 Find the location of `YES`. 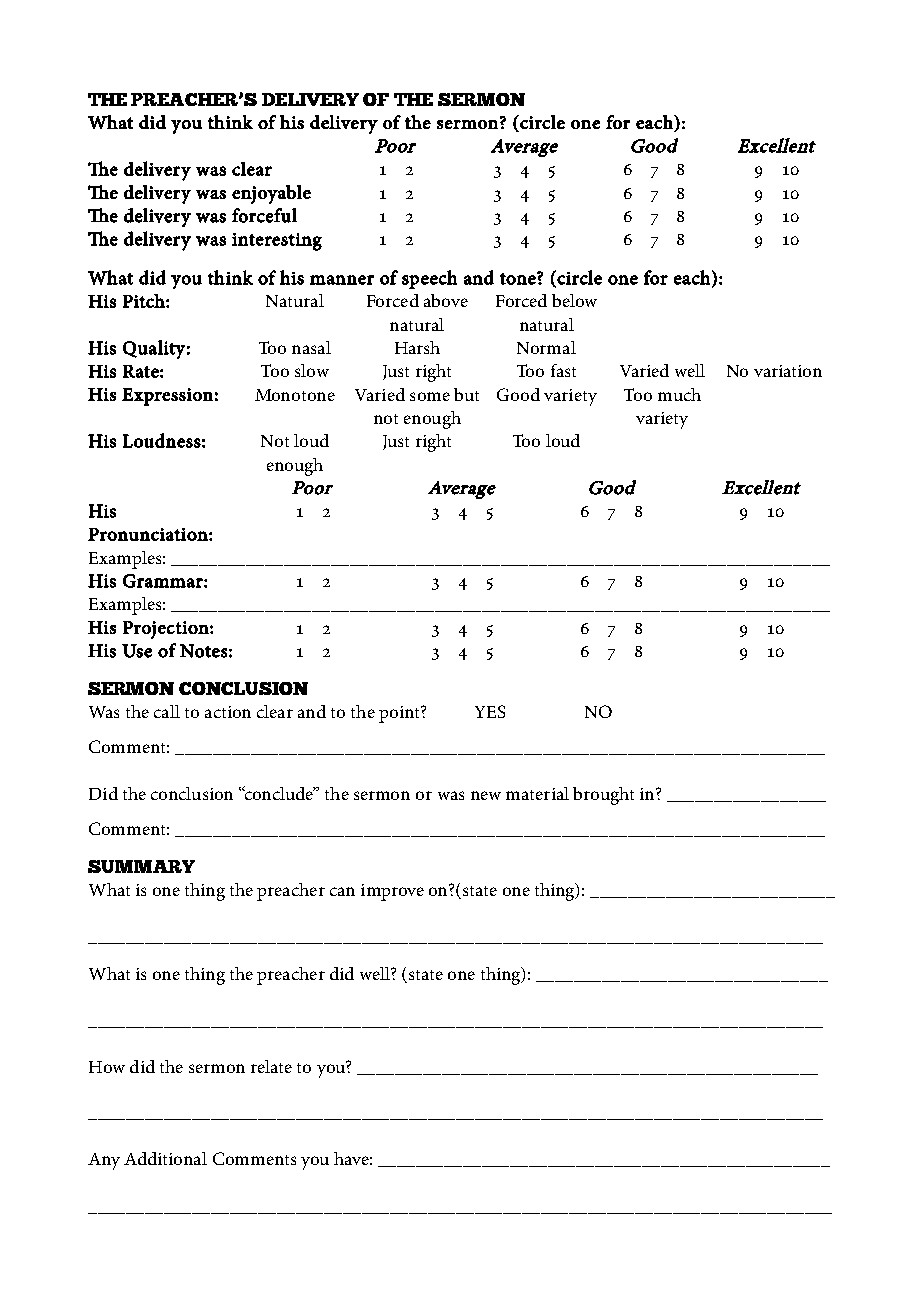

YES is located at coordinates (490, 711).
